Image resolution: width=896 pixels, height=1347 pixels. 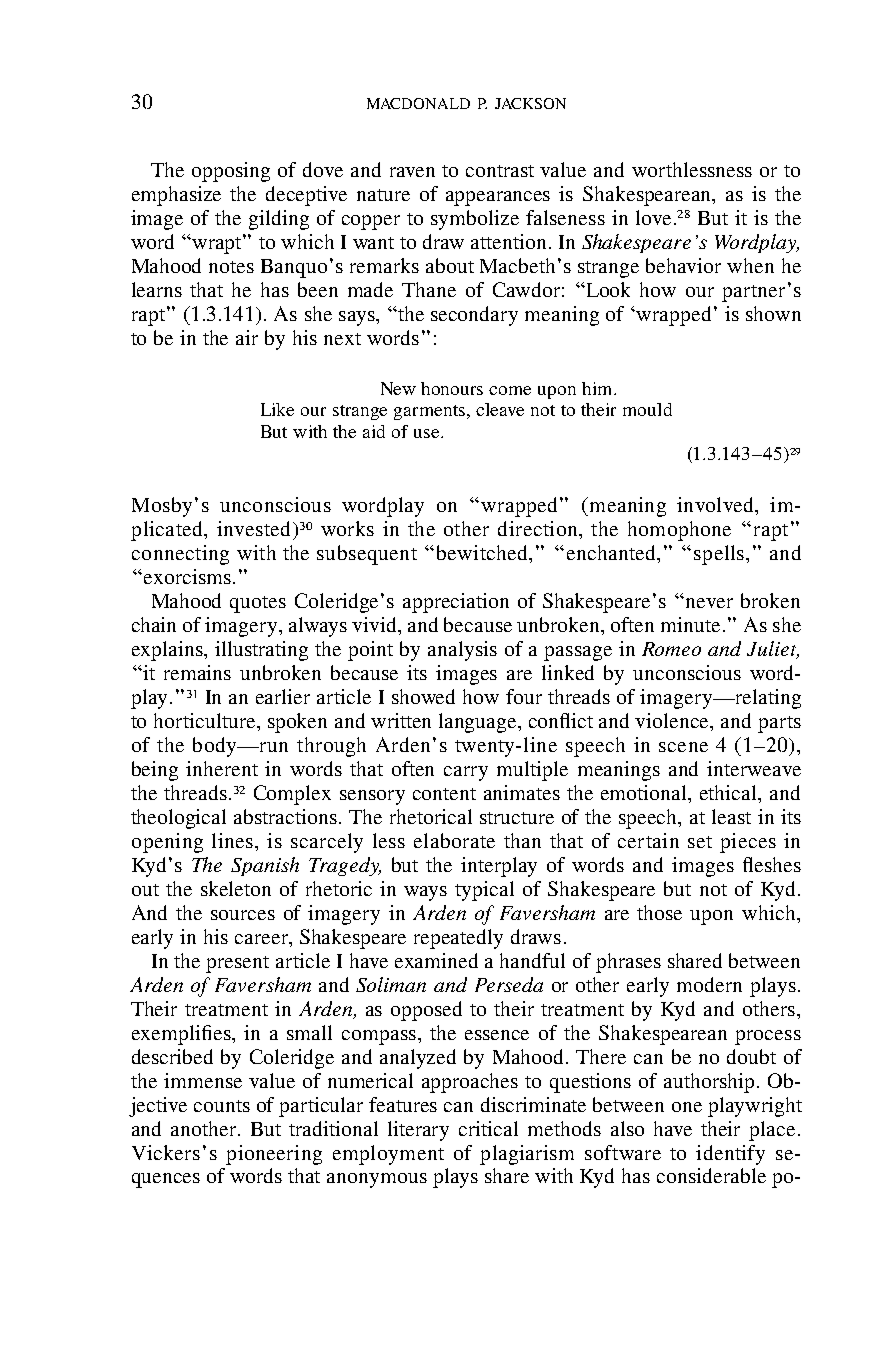 I want to click on contrast, so click(x=500, y=171).
